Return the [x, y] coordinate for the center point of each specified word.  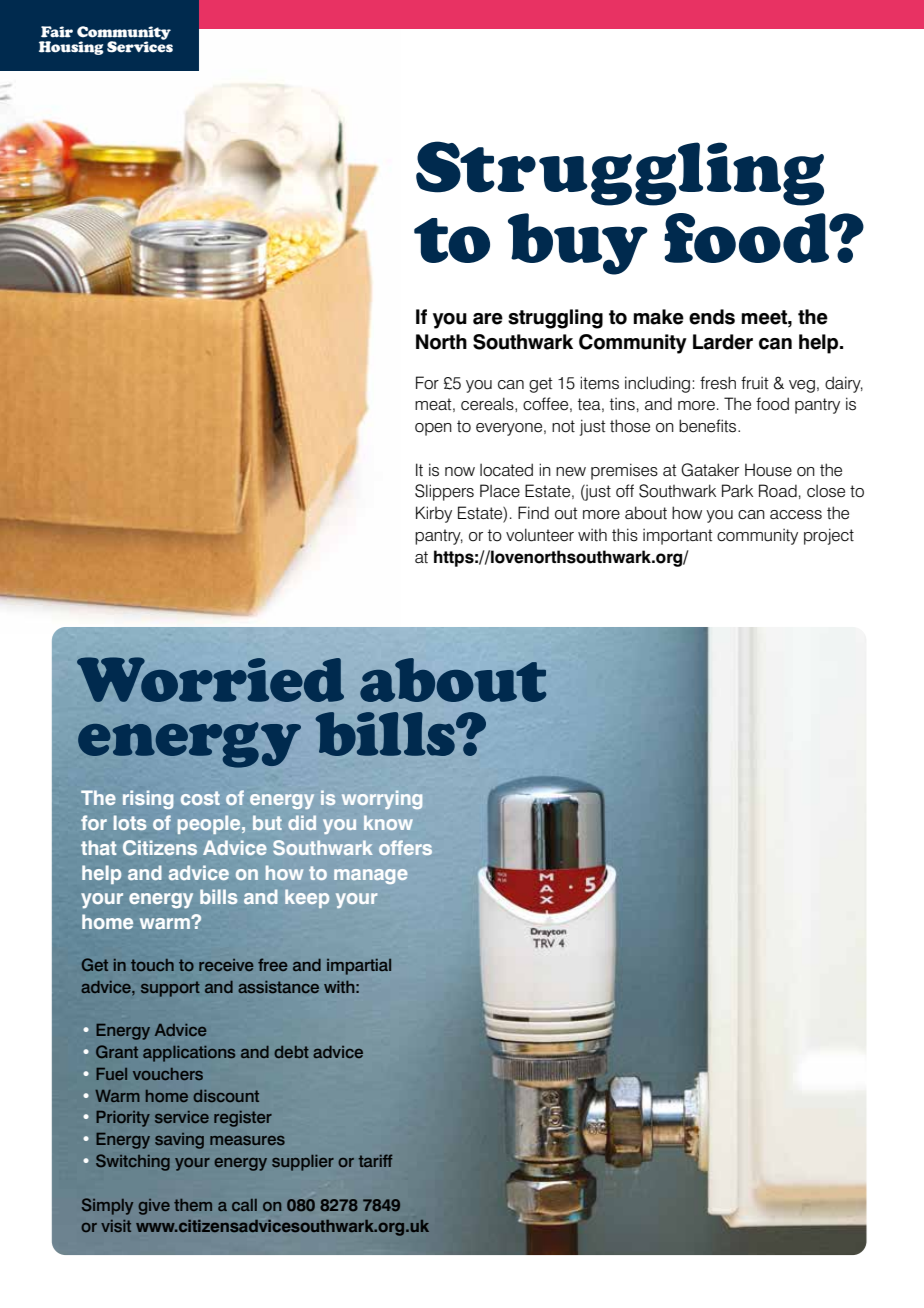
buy [578, 244]
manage [371, 876]
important [678, 537]
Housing [71, 48]
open [433, 429]
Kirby [434, 514]
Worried [210, 679]
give [154, 1207]
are [488, 319]
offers [405, 847]
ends [712, 317]
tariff [375, 1160]
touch [152, 965]
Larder [723, 342]
